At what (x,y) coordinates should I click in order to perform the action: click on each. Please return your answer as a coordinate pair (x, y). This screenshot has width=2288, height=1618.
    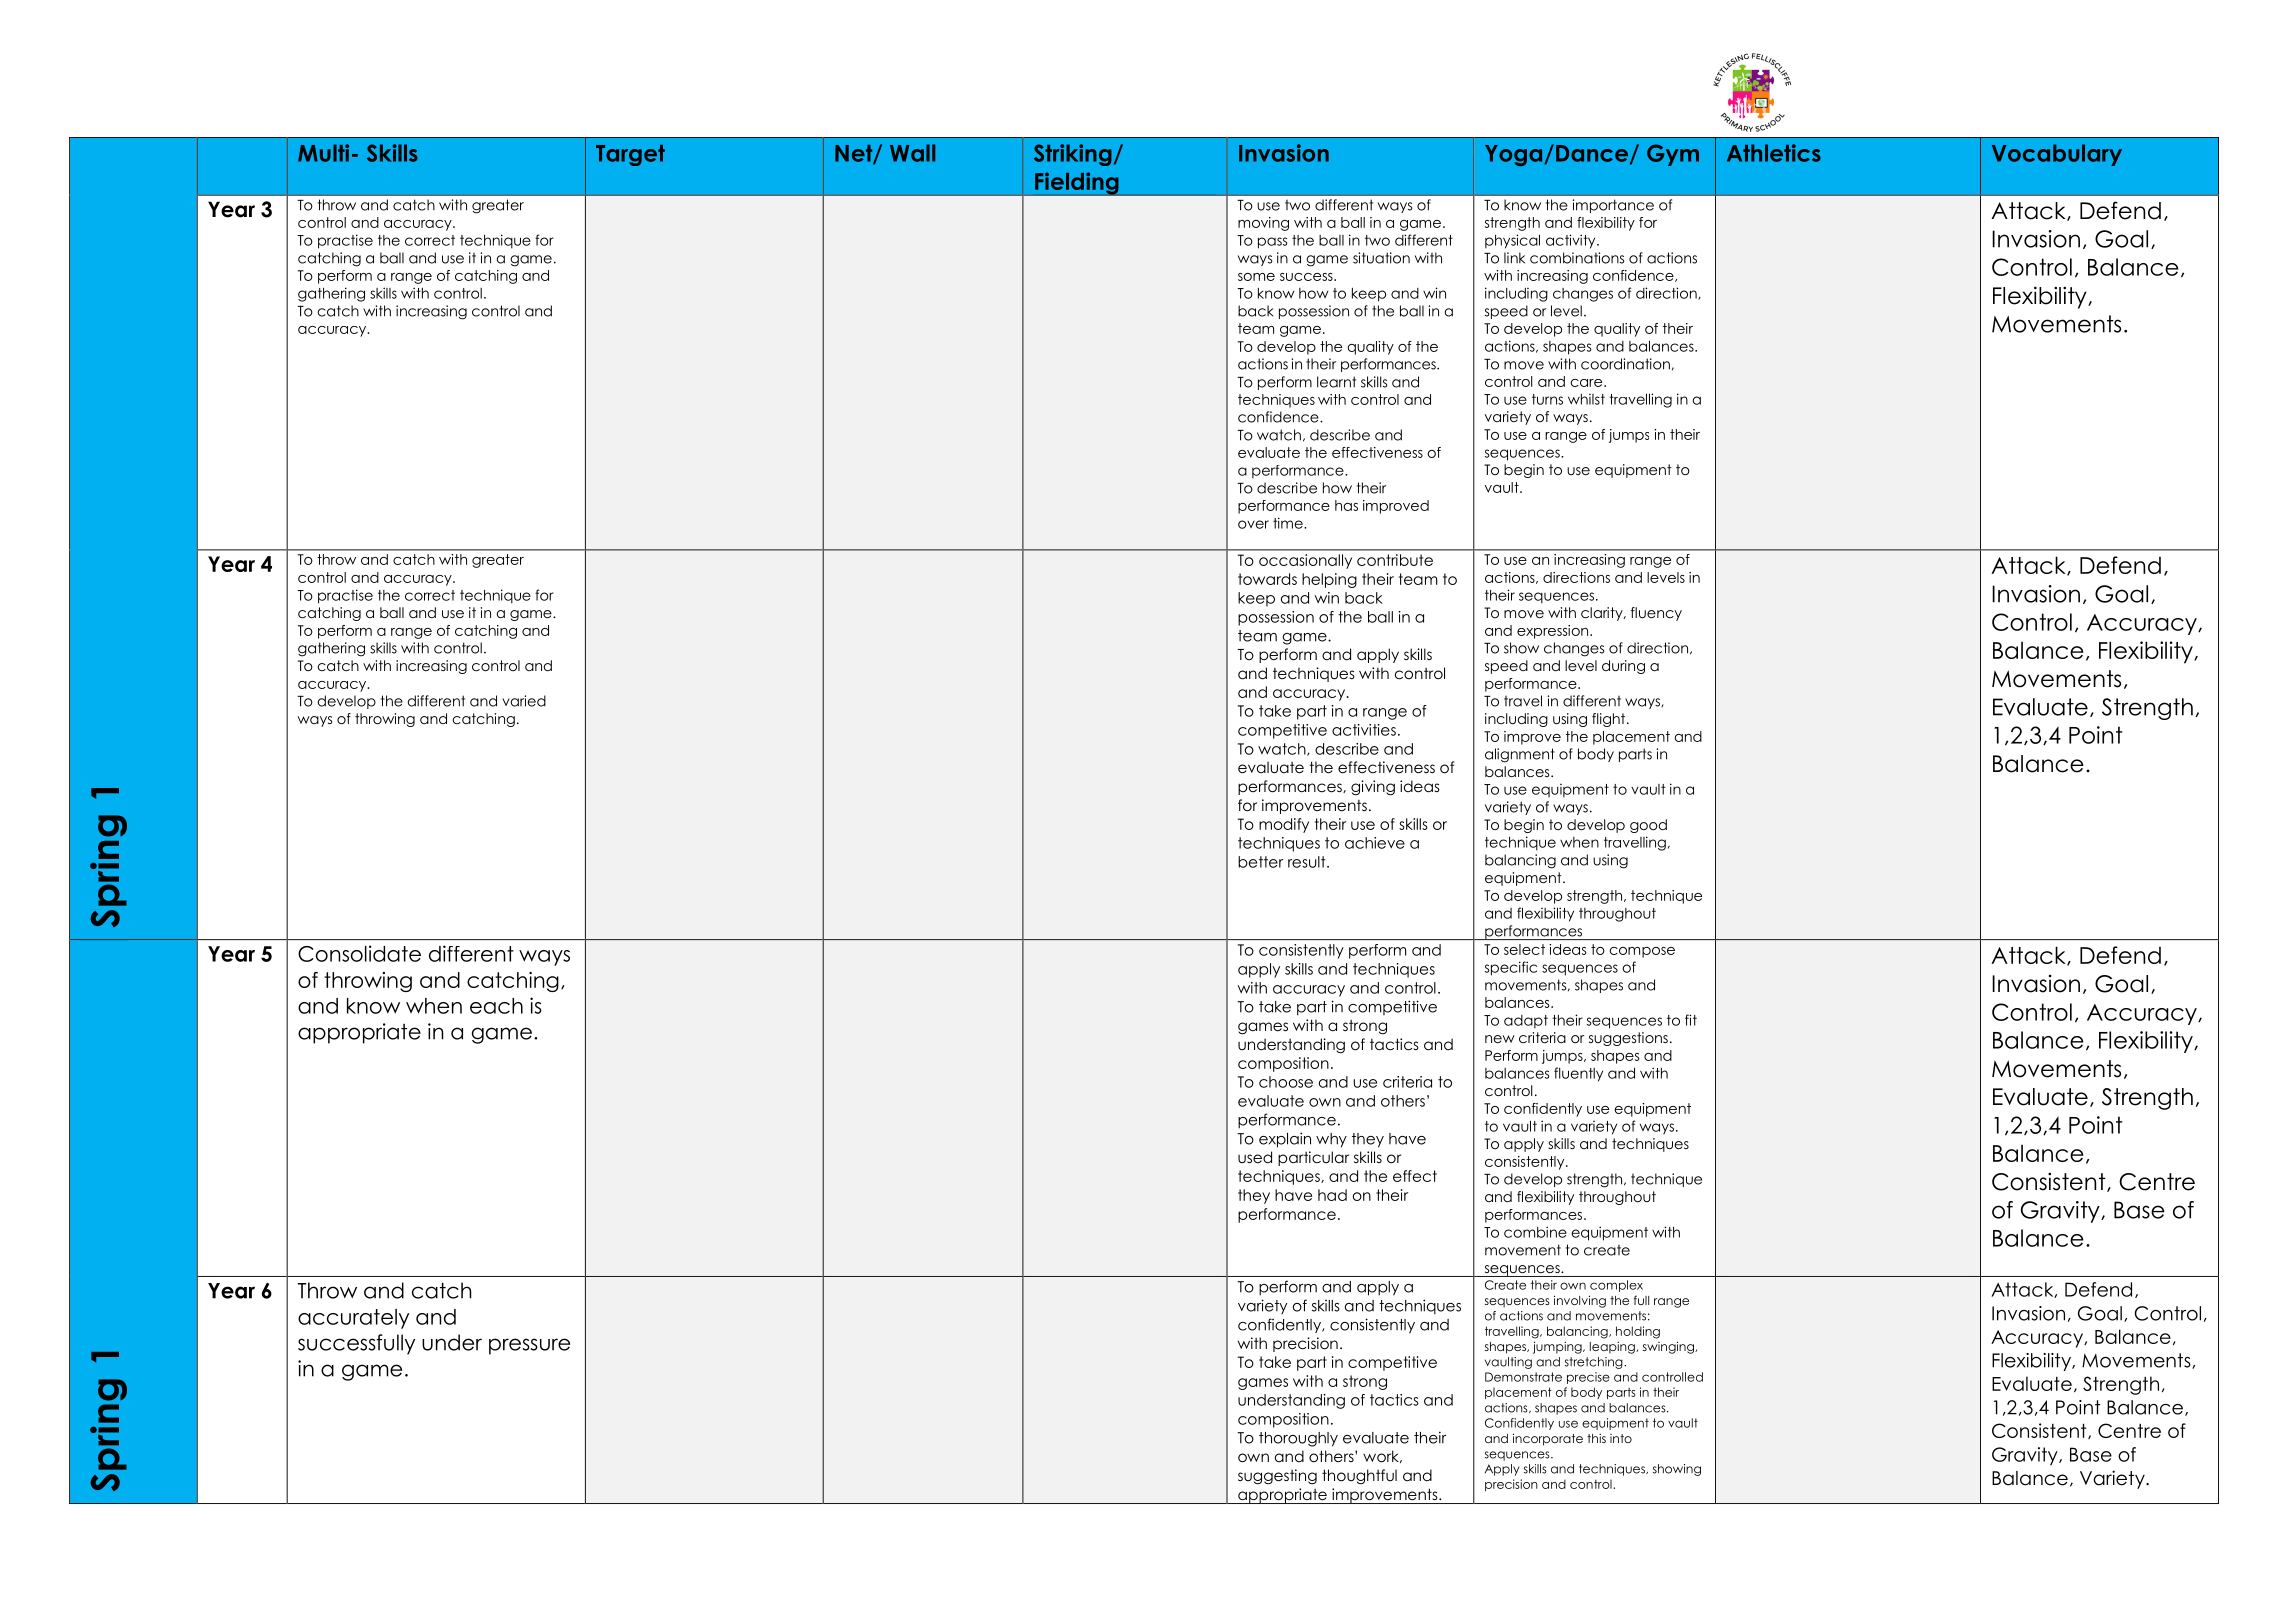
    Looking at the image, I should click on (496, 1006).
